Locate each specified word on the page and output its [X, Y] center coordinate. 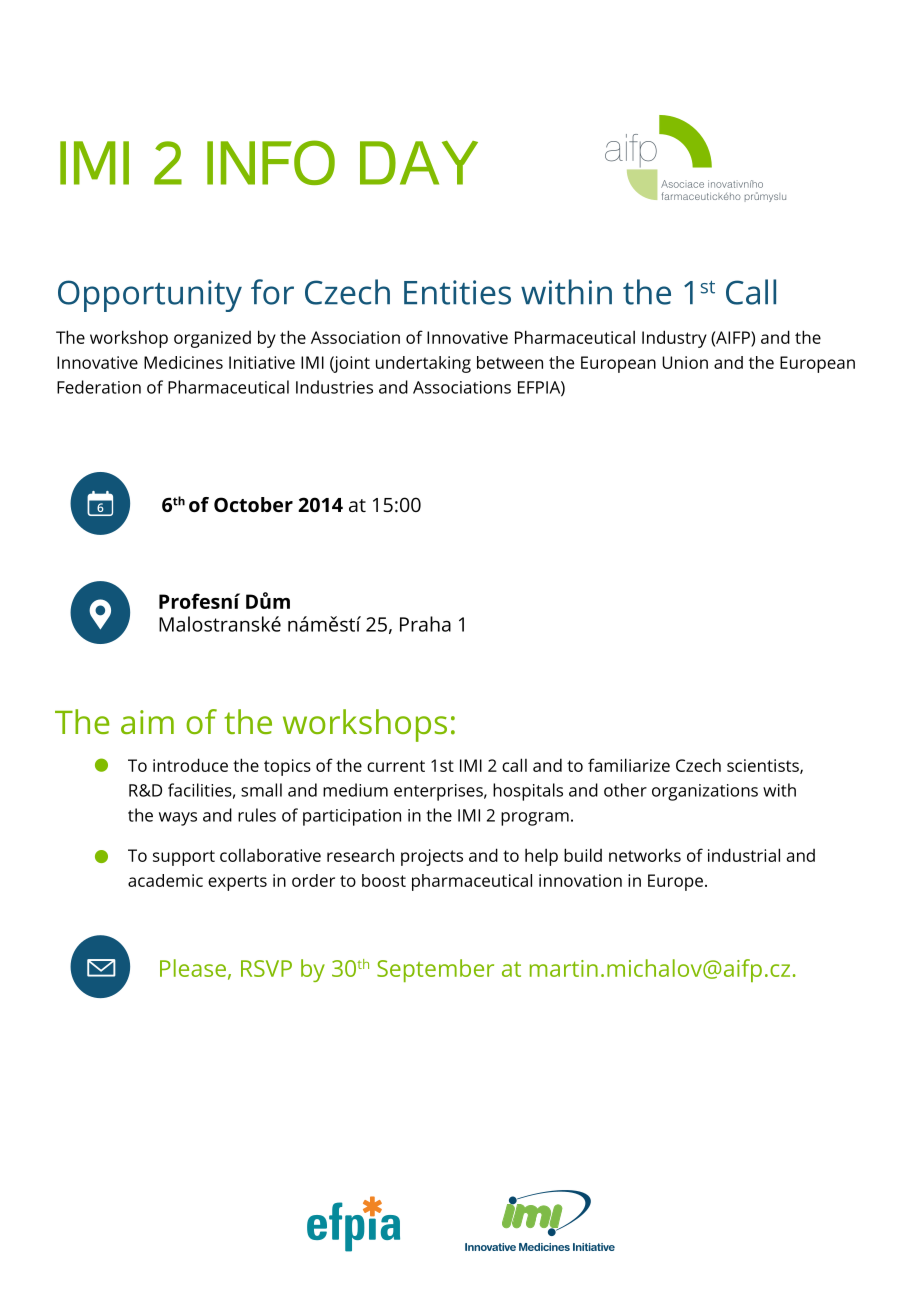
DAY [419, 163]
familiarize [629, 765]
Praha [425, 624]
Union [685, 362]
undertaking [423, 364]
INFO [271, 162]
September [435, 970]
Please [193, 968]
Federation [99, 387]
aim [147, 722]
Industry [674, 339]
